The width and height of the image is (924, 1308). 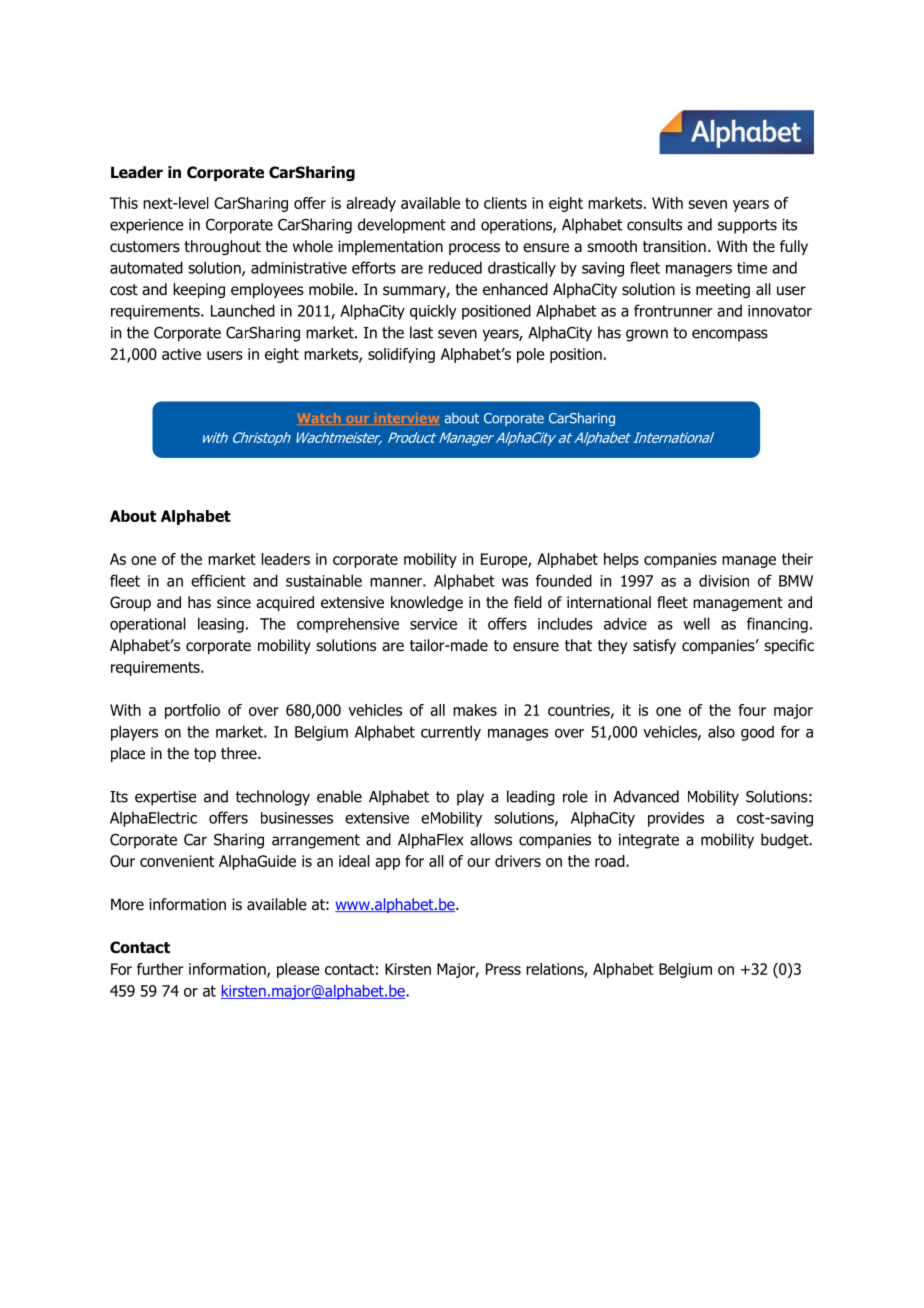 I want to click on interview, so click(x=407, y=418).
